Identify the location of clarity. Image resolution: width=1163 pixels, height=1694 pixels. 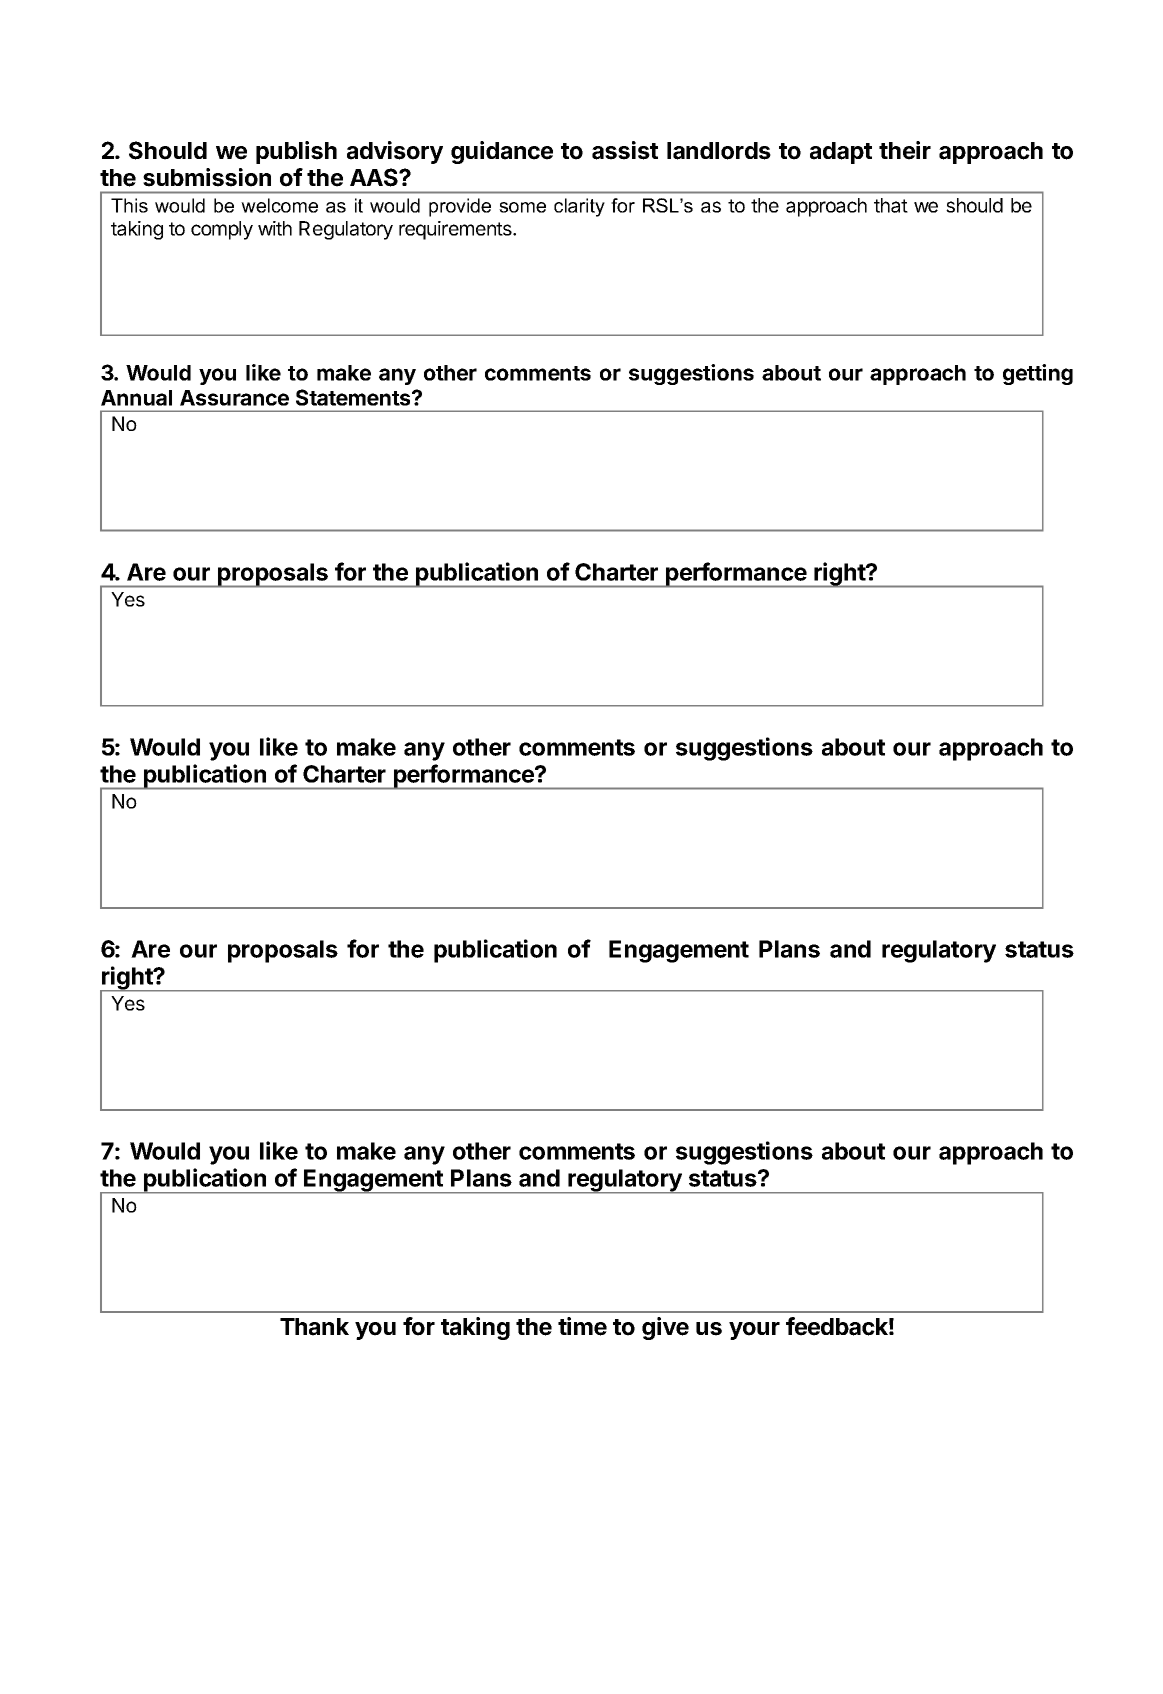
(579, 207).
